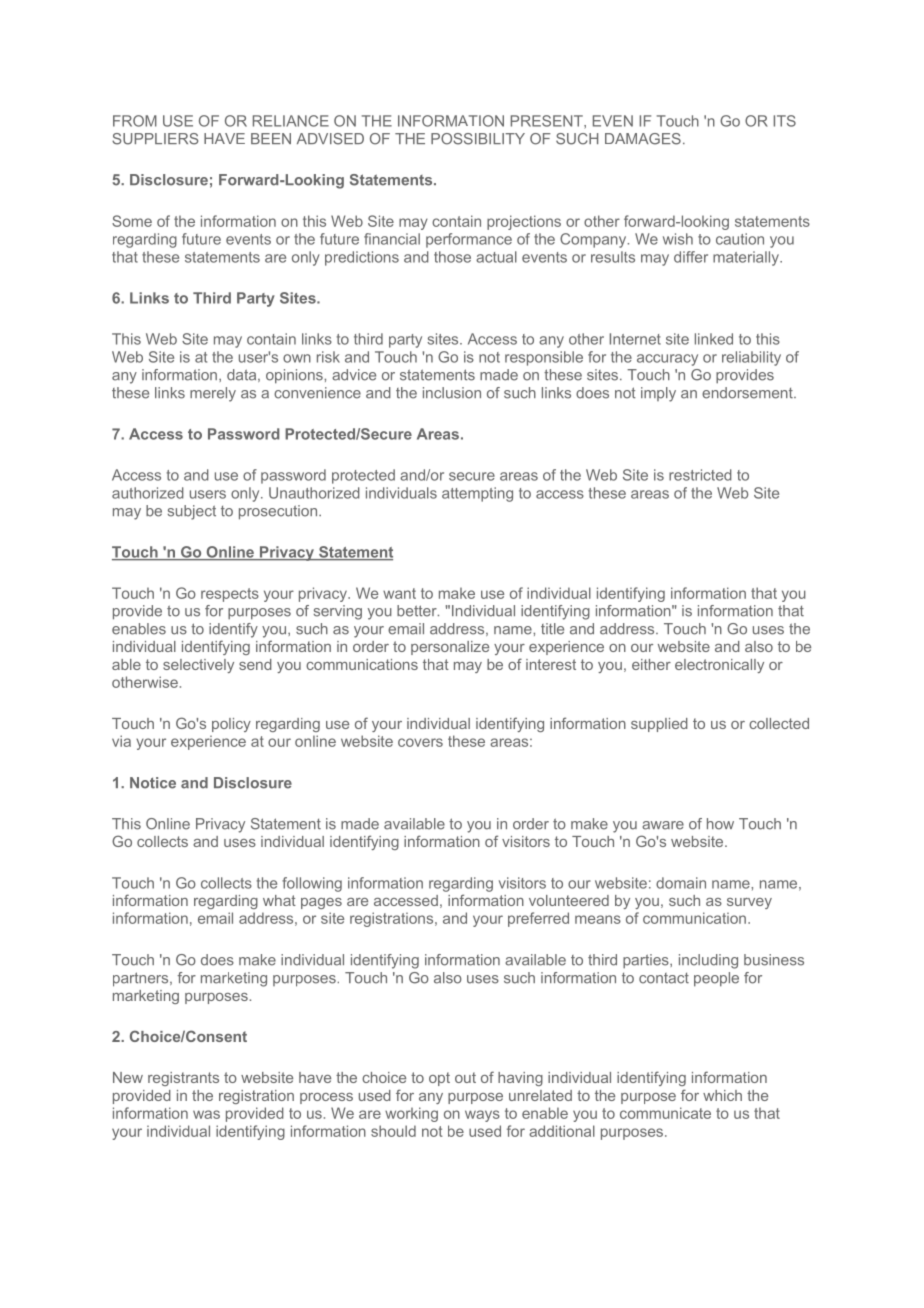  Describe the element at coordinates (681, 883) in the image. I see `domain` at that location.
